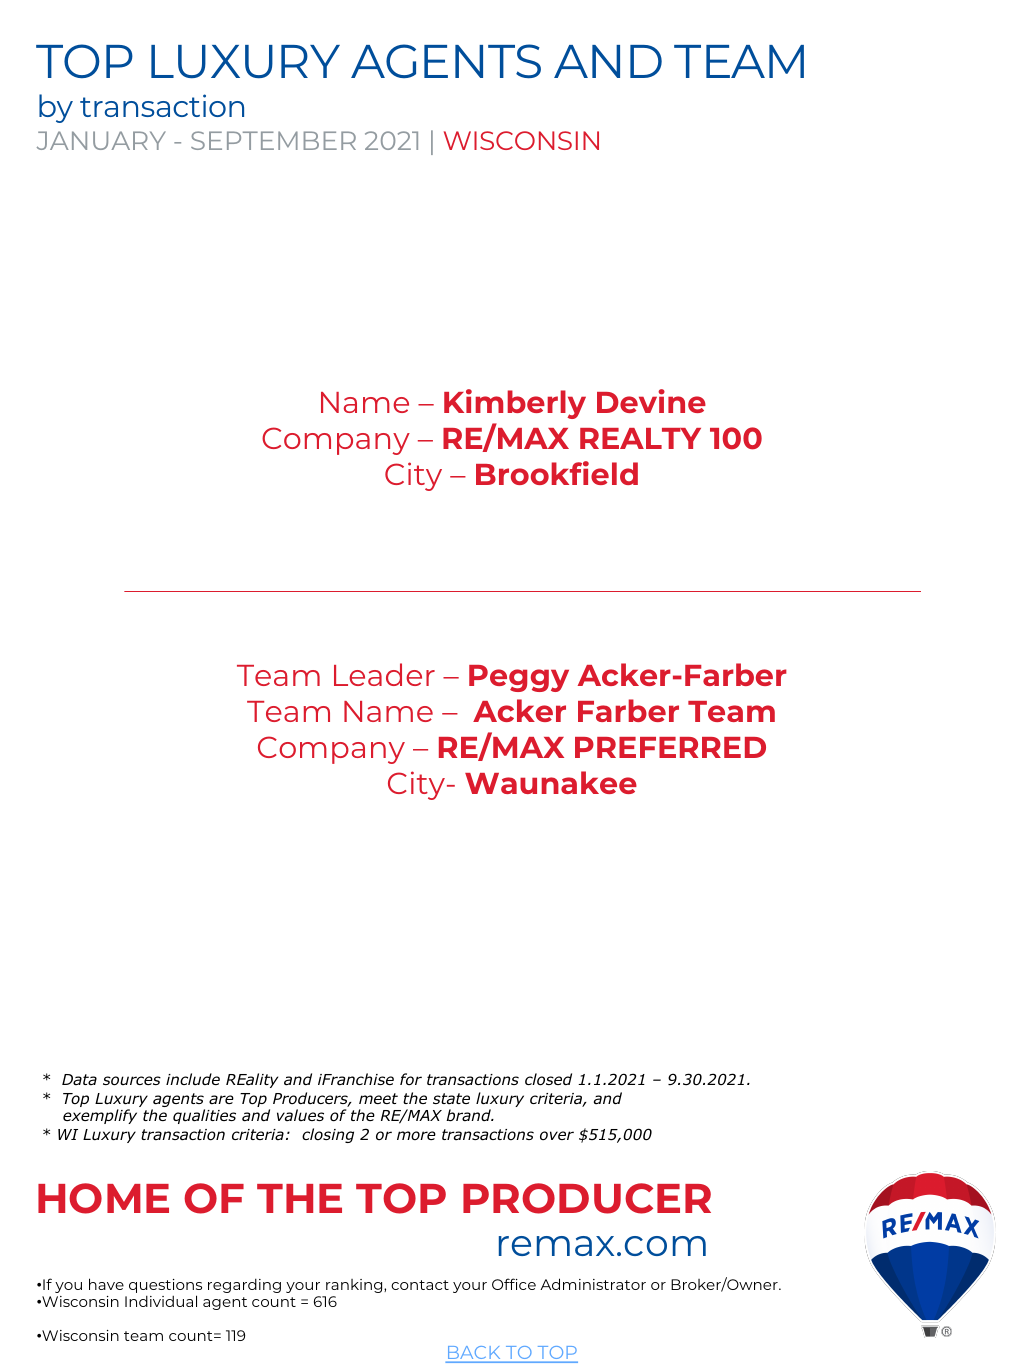 The width and height of the document is (1024, 1365). Describe the element at coordinates (273, 140) in the document. I see `SEPTEMBER` at that location.
